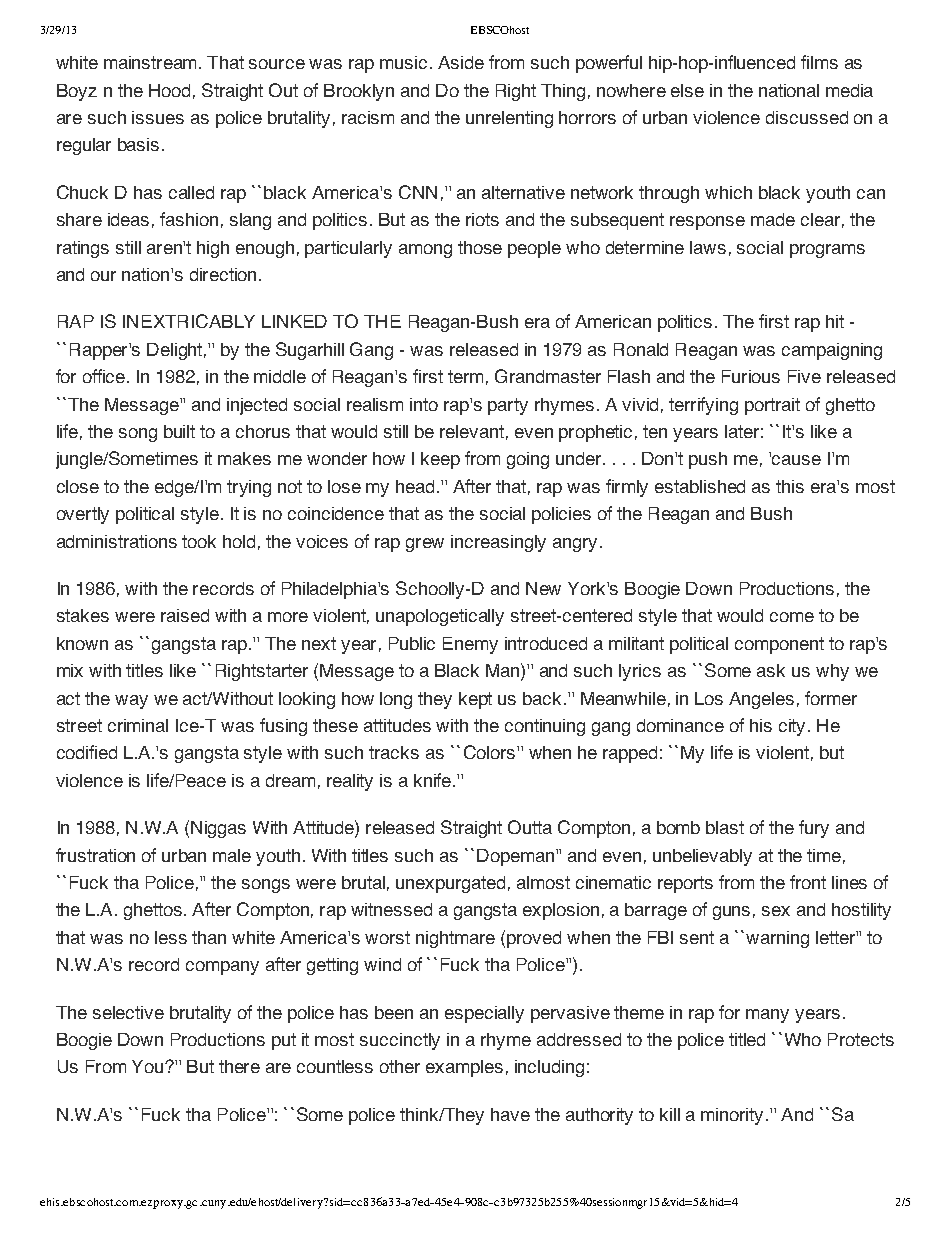 The height and width of the screenshot is (1233, 952). I want to click on discussed, so click(807, 117).
